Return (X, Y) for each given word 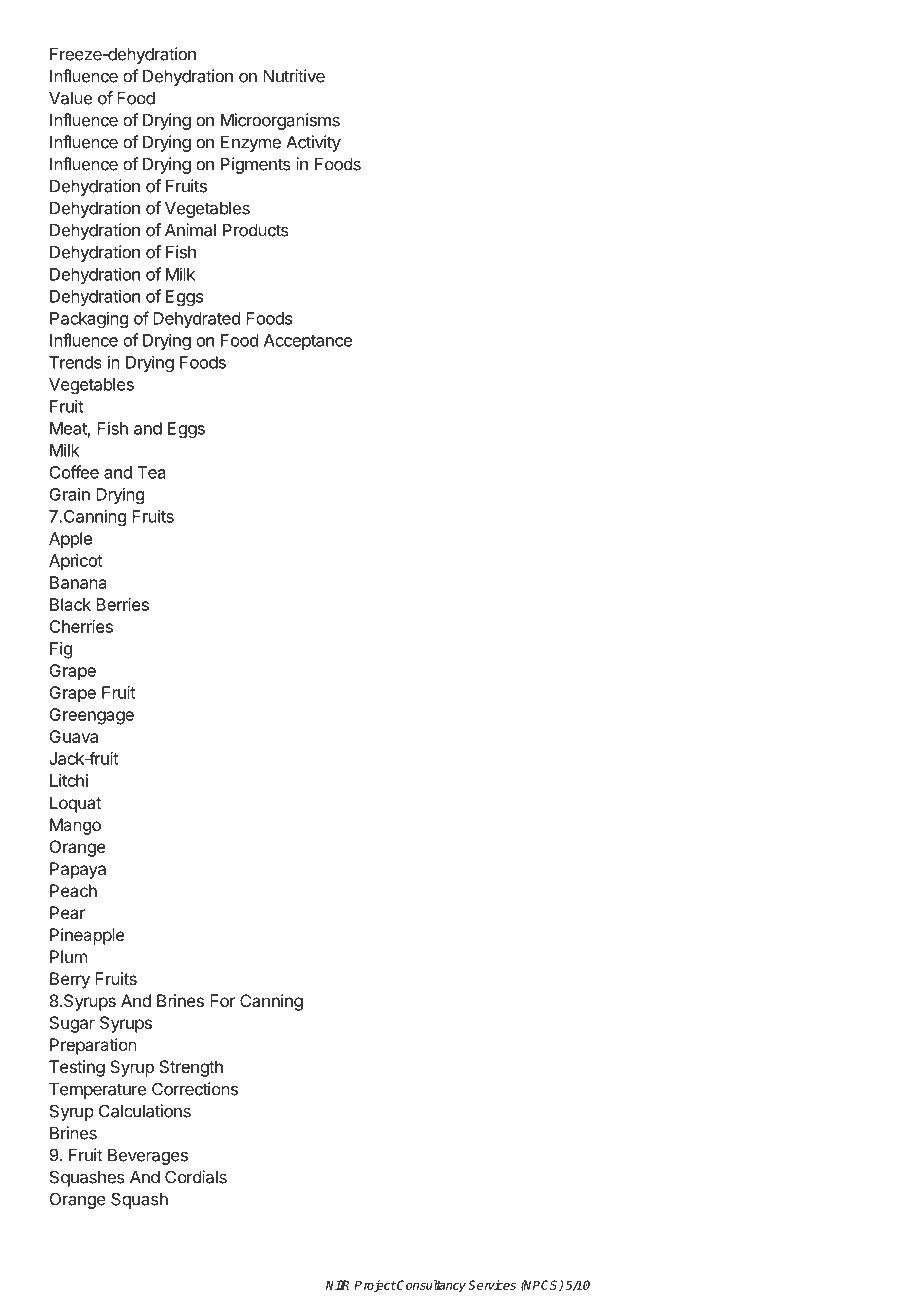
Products (256, 230)
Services (492, 1285)
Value (70, 98)
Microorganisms (280, 121)
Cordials (196, 1177)
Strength (191, 1068)
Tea (152, 472)
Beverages (148, 1157)
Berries (122, 604)
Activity (313, 143)
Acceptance (308, 342)
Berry (70, 980)
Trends (75, 362)
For (222, 1000)
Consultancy (430, 1286)
